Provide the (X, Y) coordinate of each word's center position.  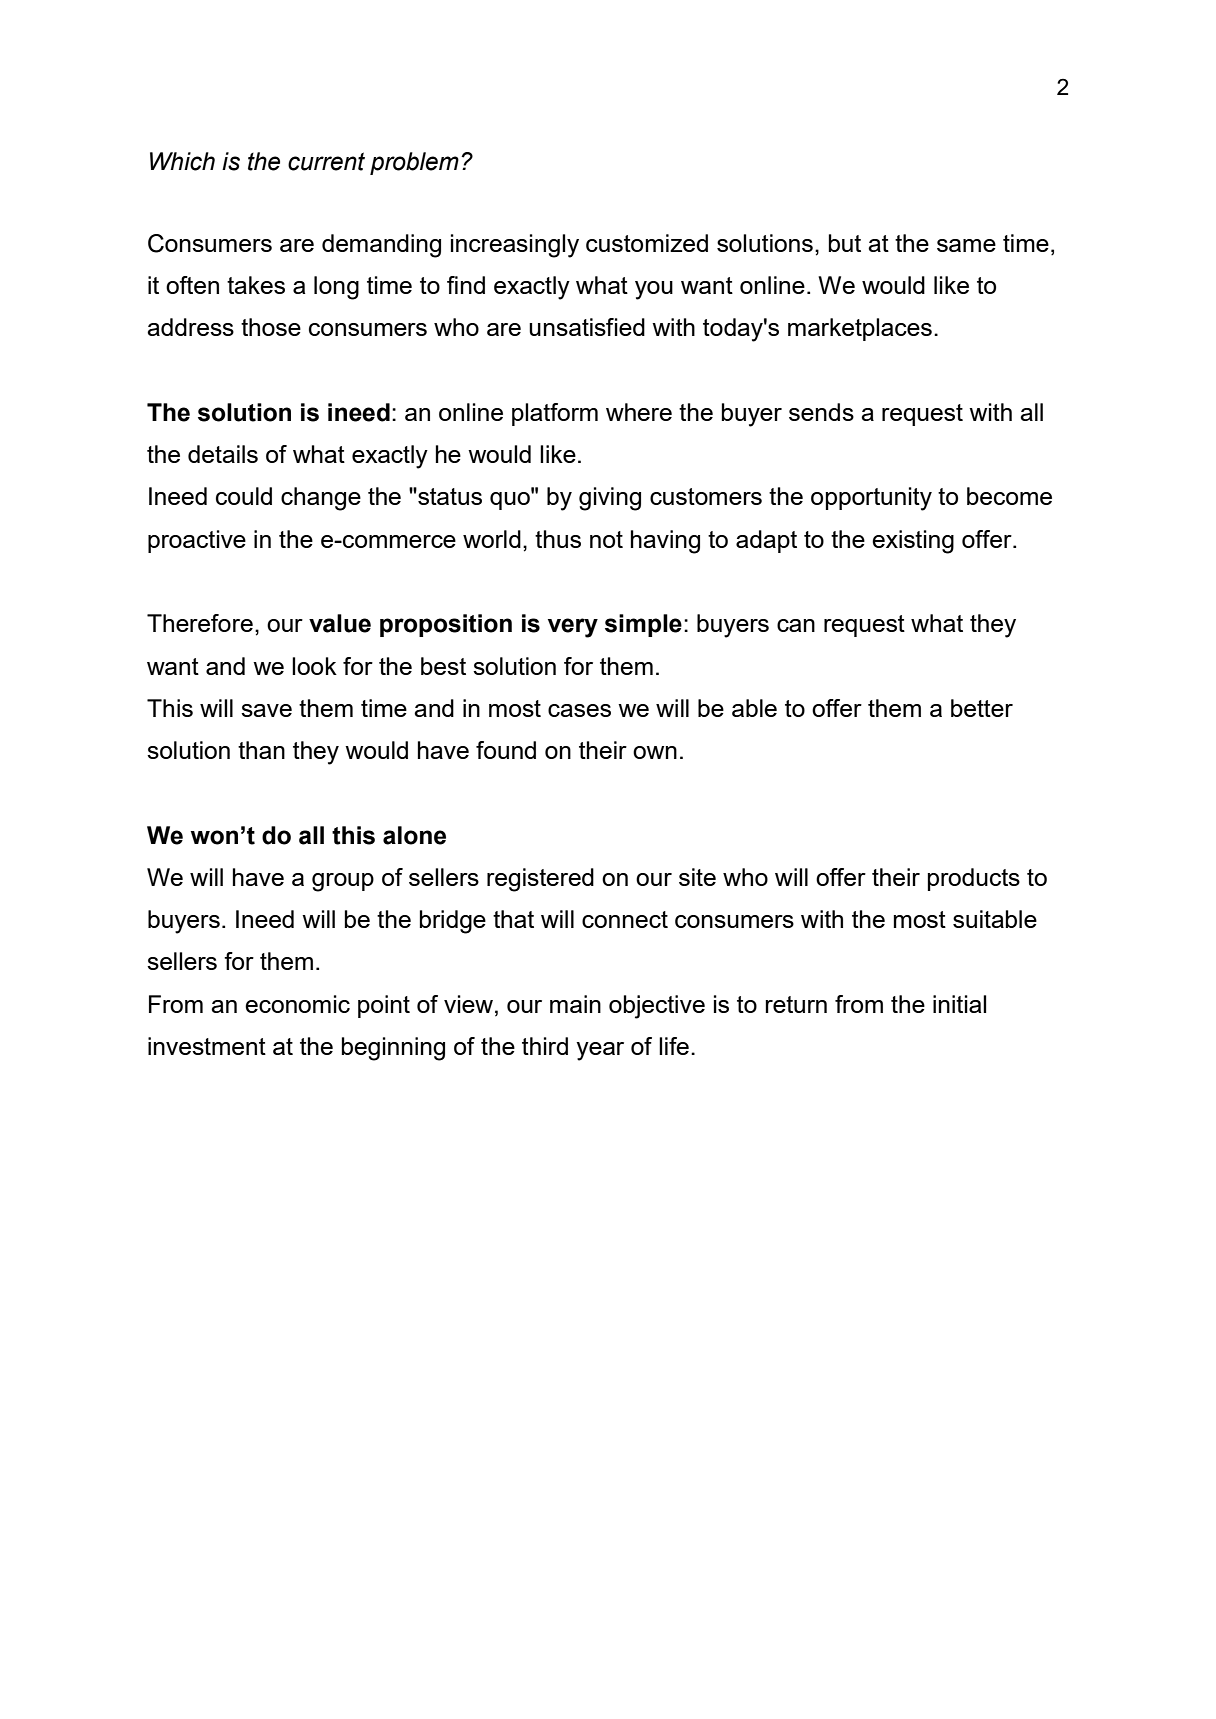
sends (821, 412)
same (966, 245)
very (573, 628)
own (655, 752)
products (974, 879)
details (223, 454)
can (796, 625)
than (261, 750)
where (639, 412)
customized (647, 243)
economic (297, 1004)
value (340, 623)
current (326, 161)
